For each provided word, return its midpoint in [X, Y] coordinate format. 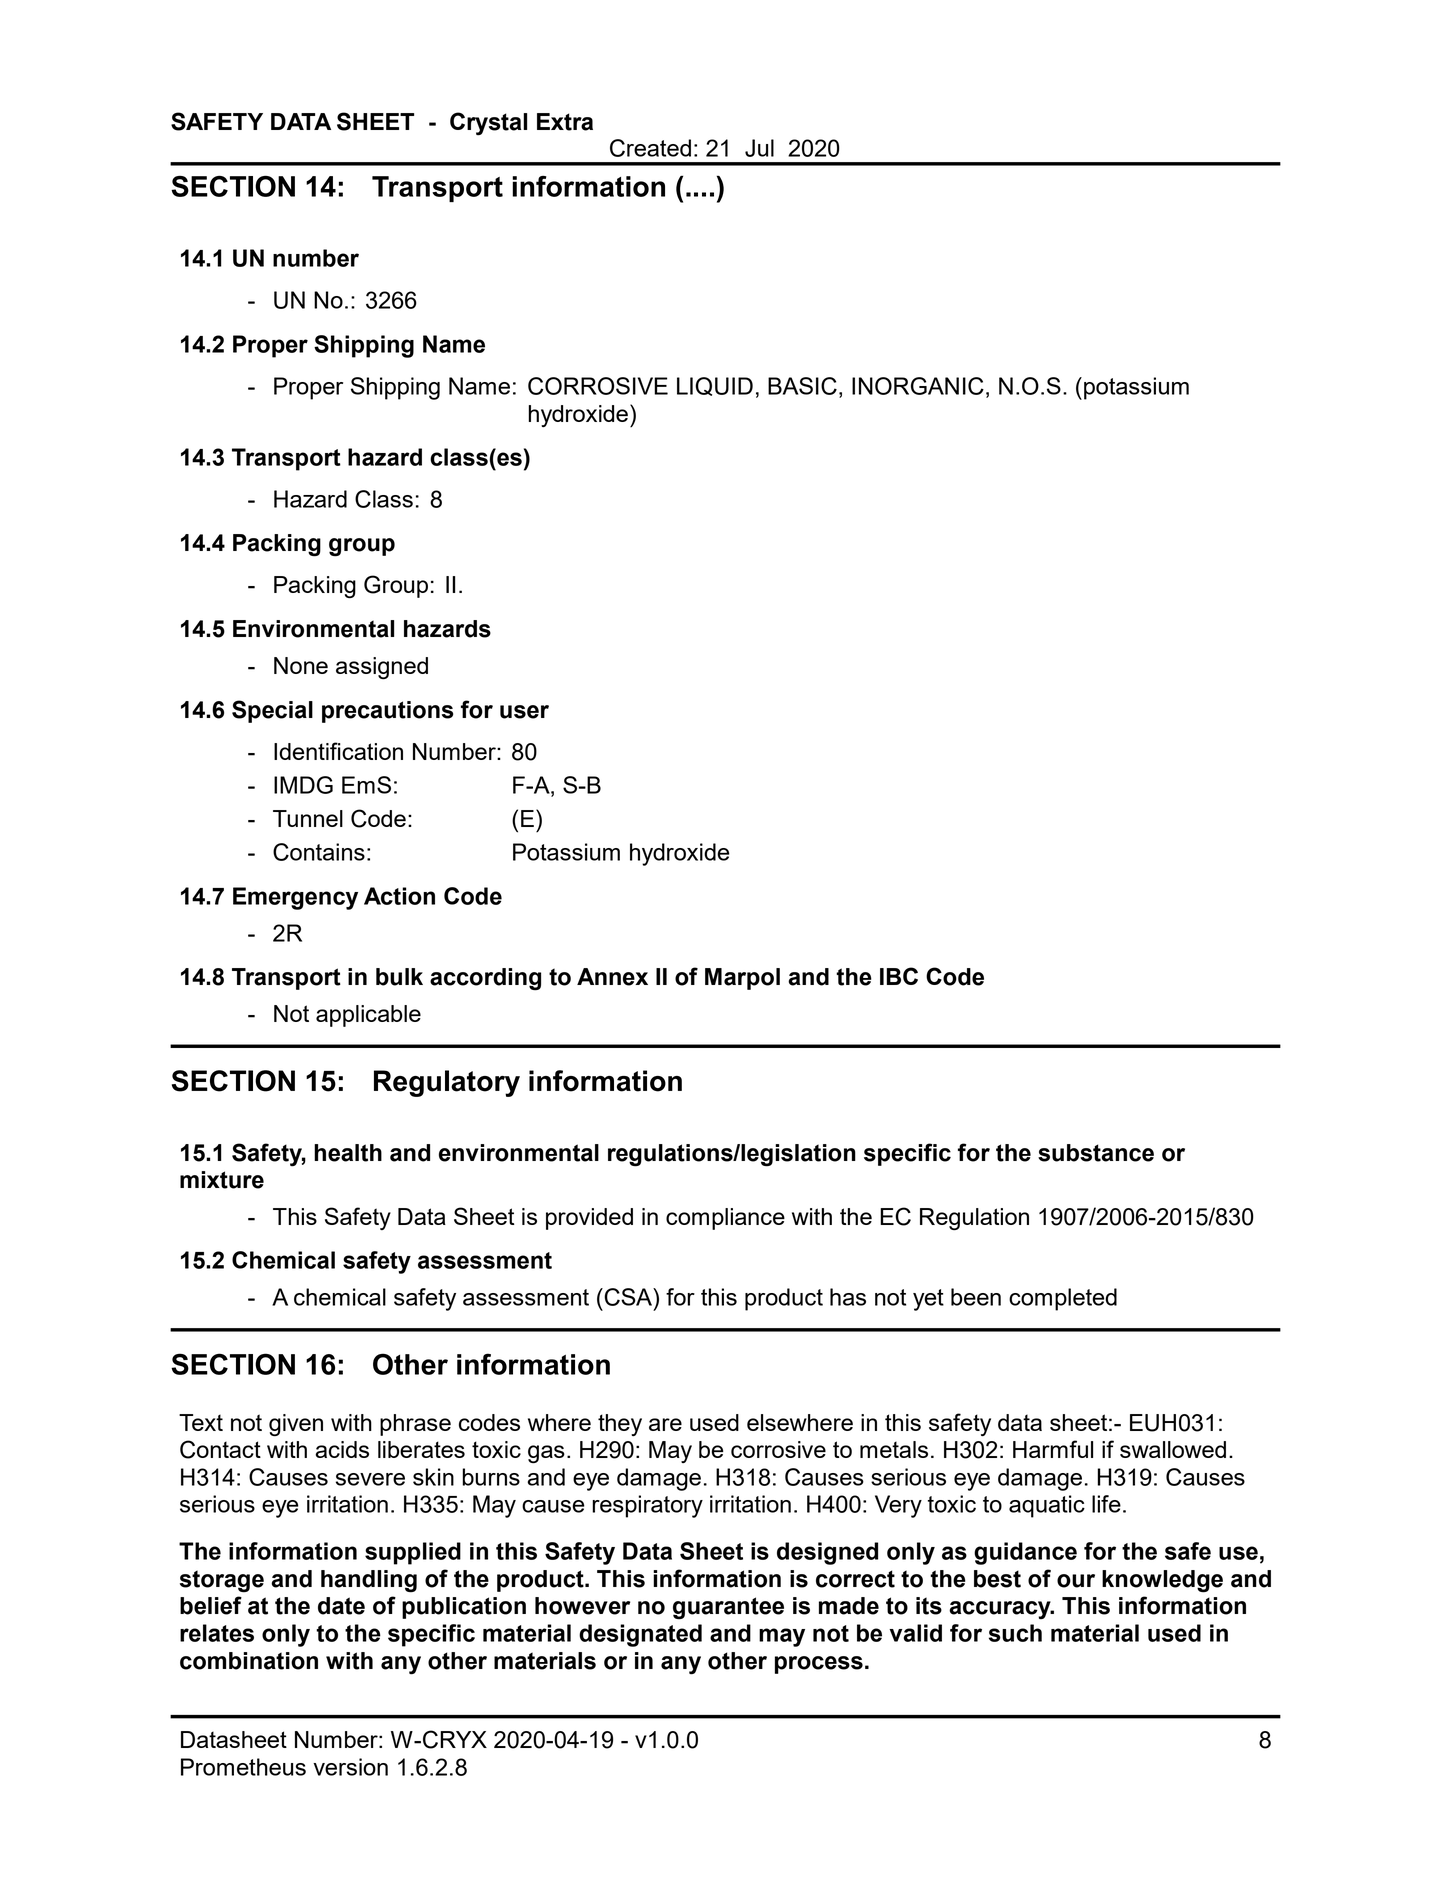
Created [650, 148]
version [350, 1767]
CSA [628, 1297]
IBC [899, 976]
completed [1063, 1299]
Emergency [295, 898]
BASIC [802, 386]
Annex [612, 977]
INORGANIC [918, 386]
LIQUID [715, 386]
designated [640, 1635]
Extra [565, 122]
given [296, 1425]
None [301, 665]
